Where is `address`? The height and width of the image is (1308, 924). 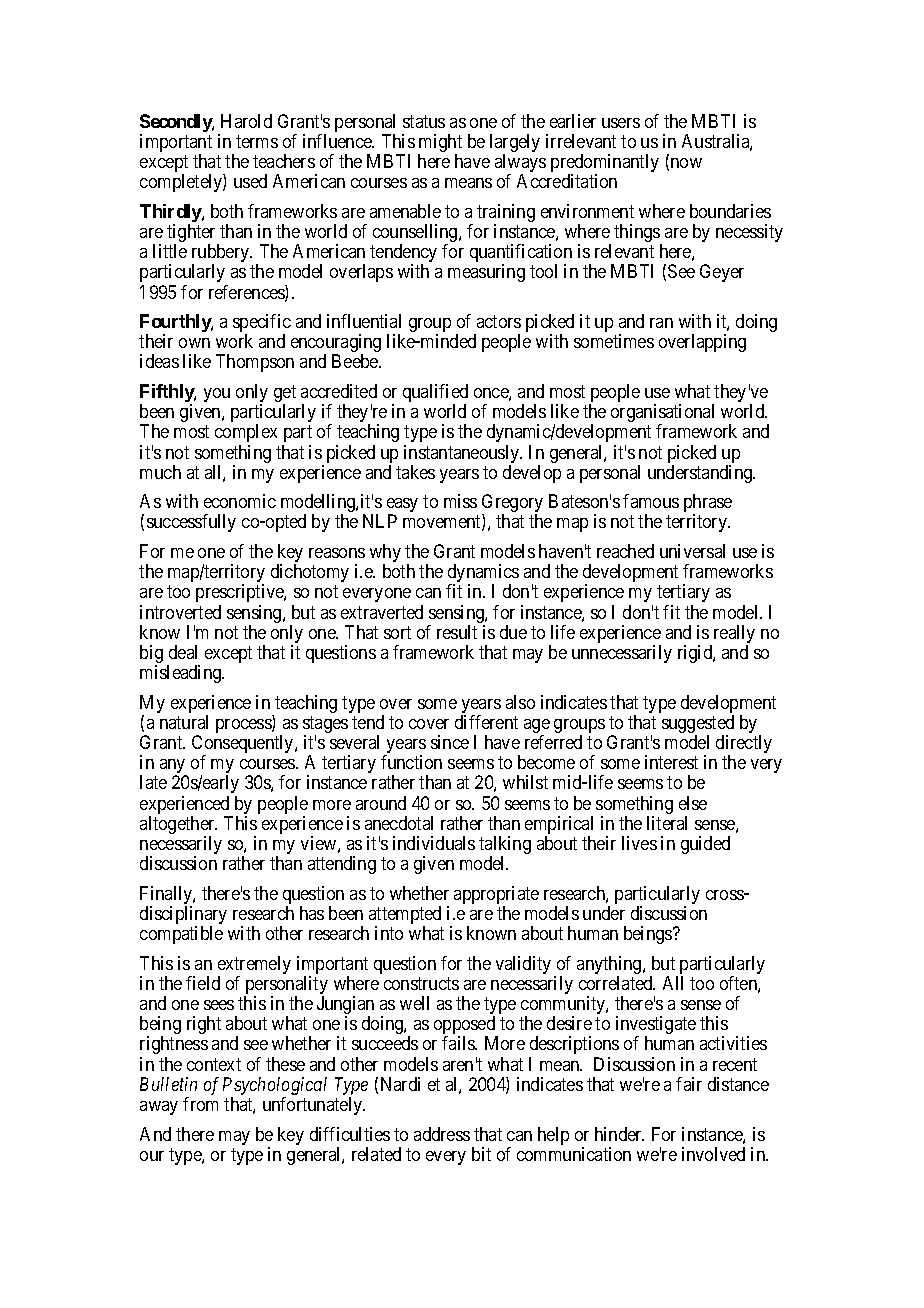
address is located at coordinates (442, 1134).
